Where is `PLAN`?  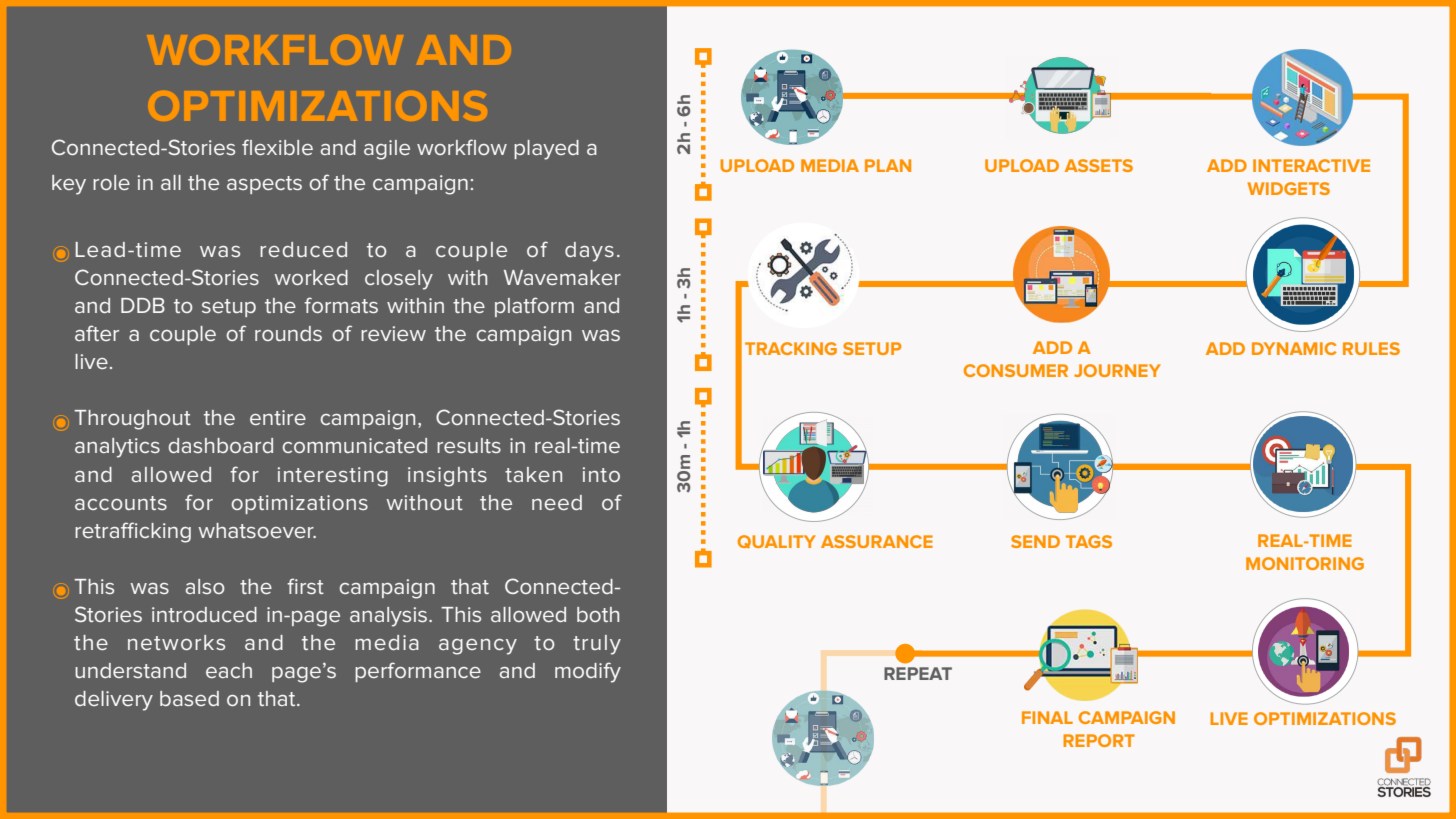
PLAN is located at coordinates (888, 165).
